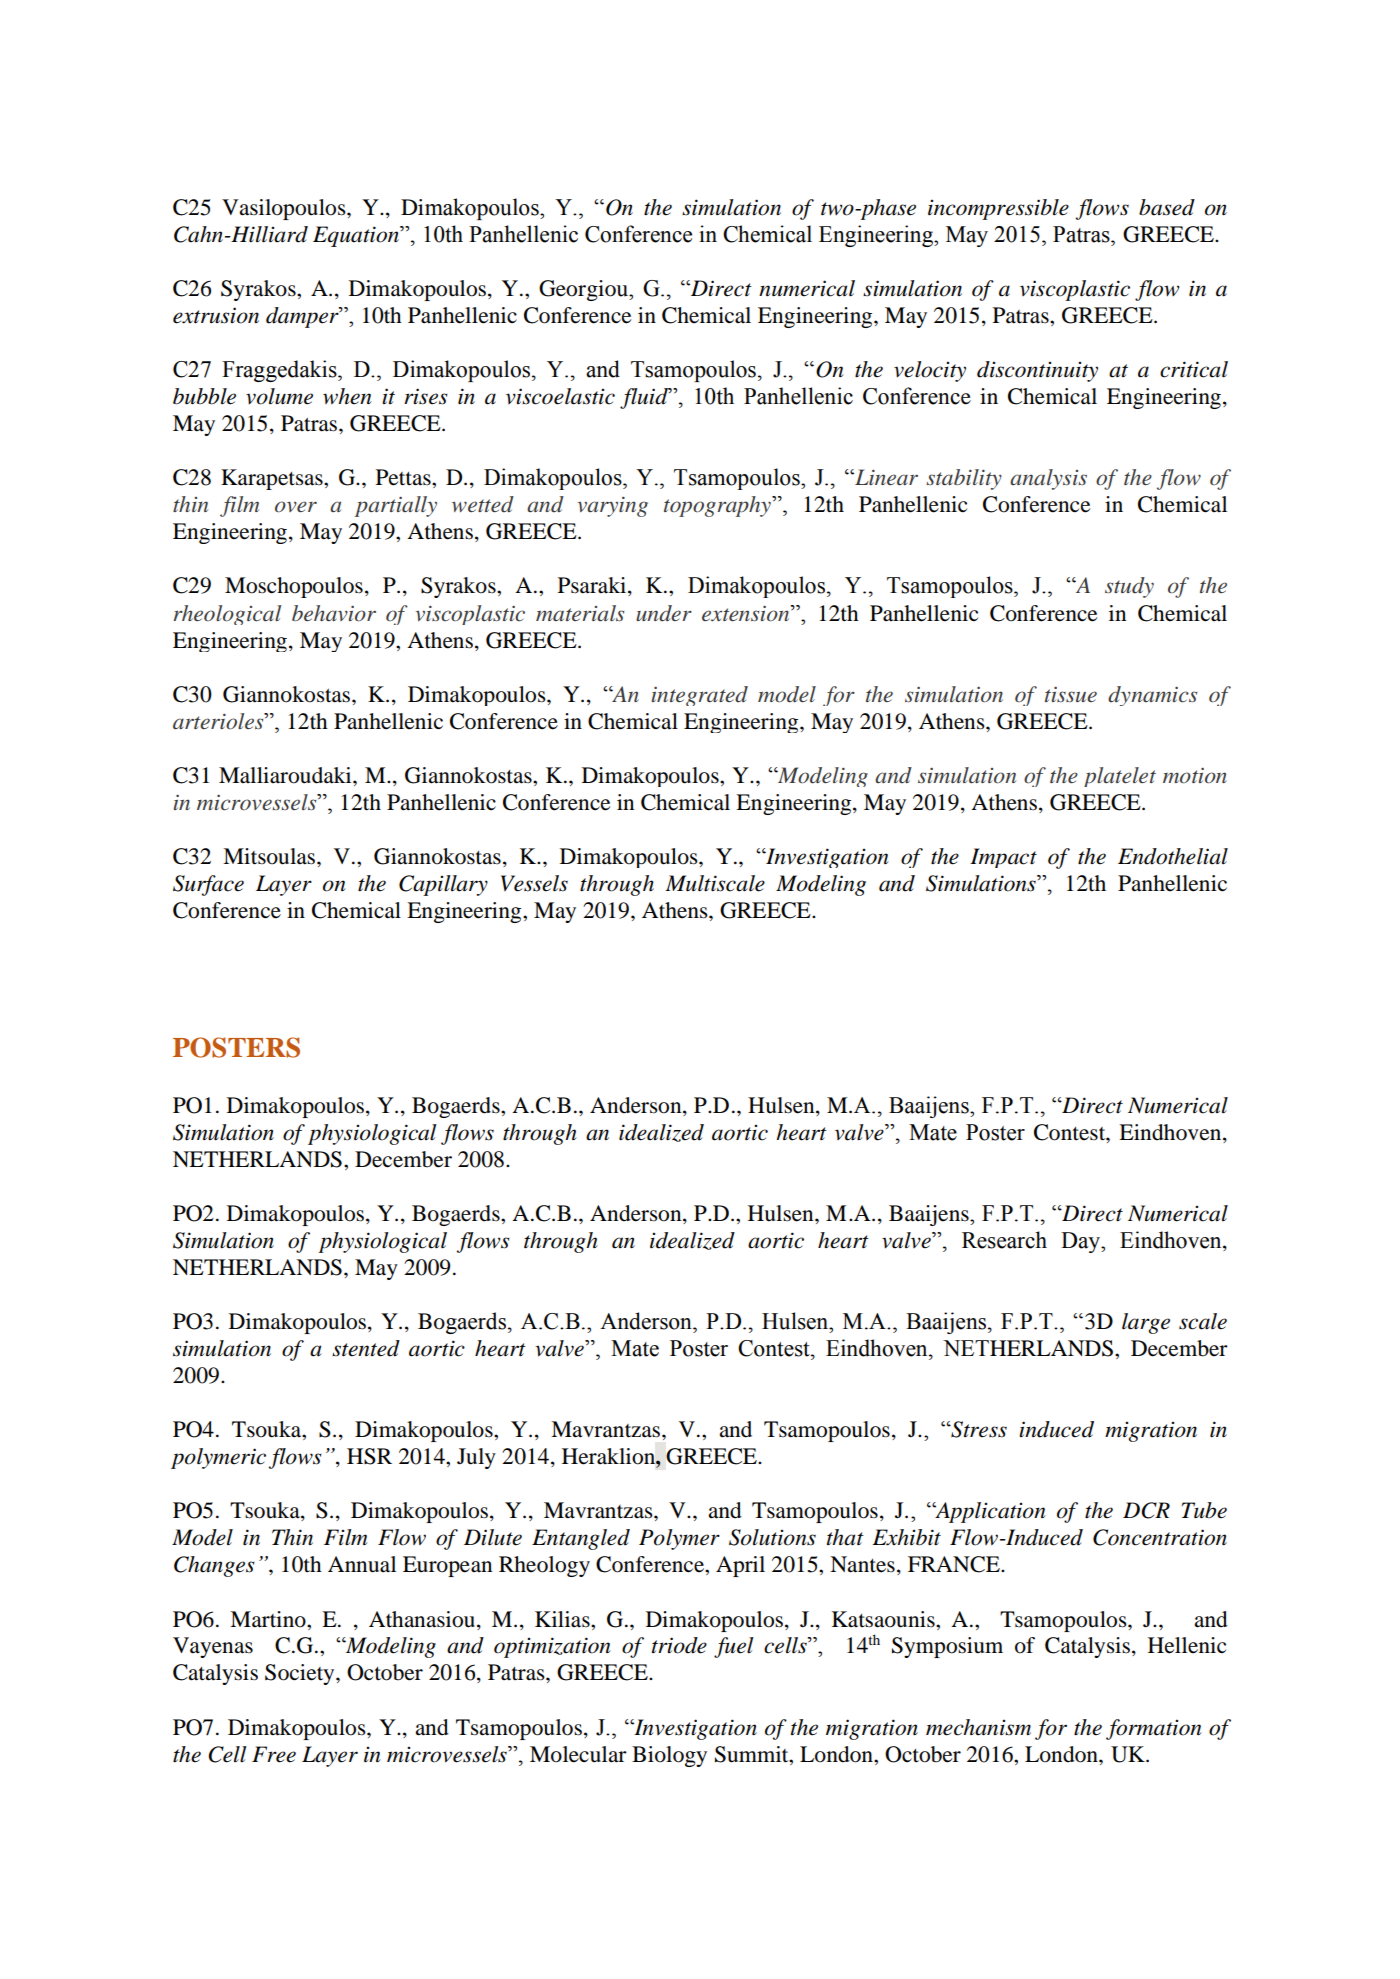  What do you see at coordinates (369, 1456) in the document?
I see `HSR` at bounding box center [369, 1456].
